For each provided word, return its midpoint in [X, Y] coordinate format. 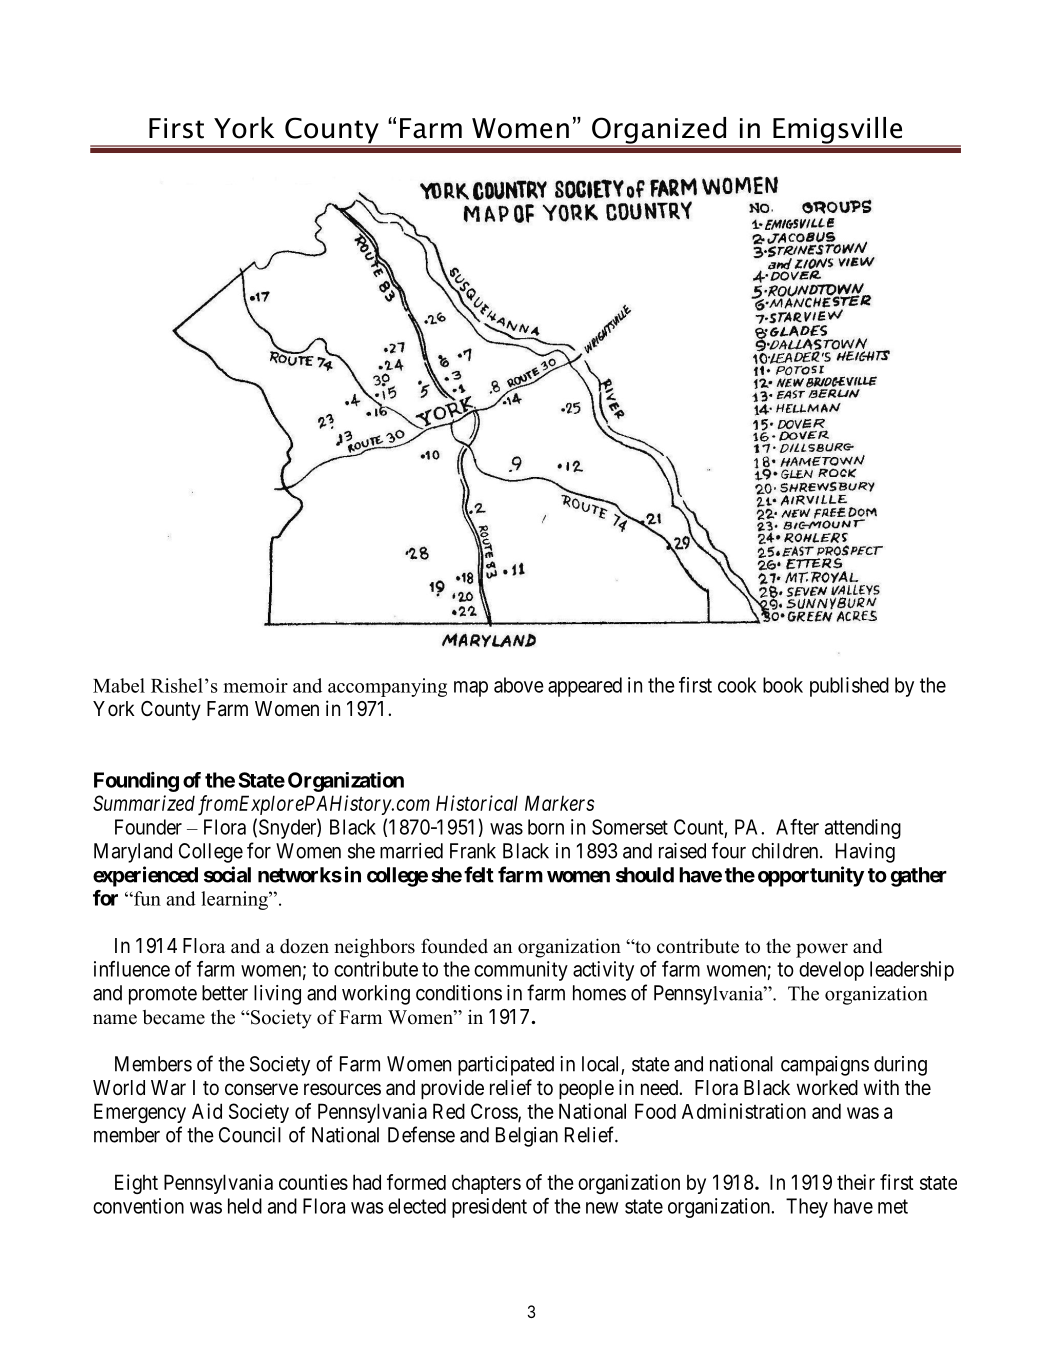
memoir [255, 685]
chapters [486, 1184]
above [519, 685]
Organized [659, 131]
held [245, 1206]
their [856, 1182]
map [471, 689]
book [783, 685]
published [849, 687]
